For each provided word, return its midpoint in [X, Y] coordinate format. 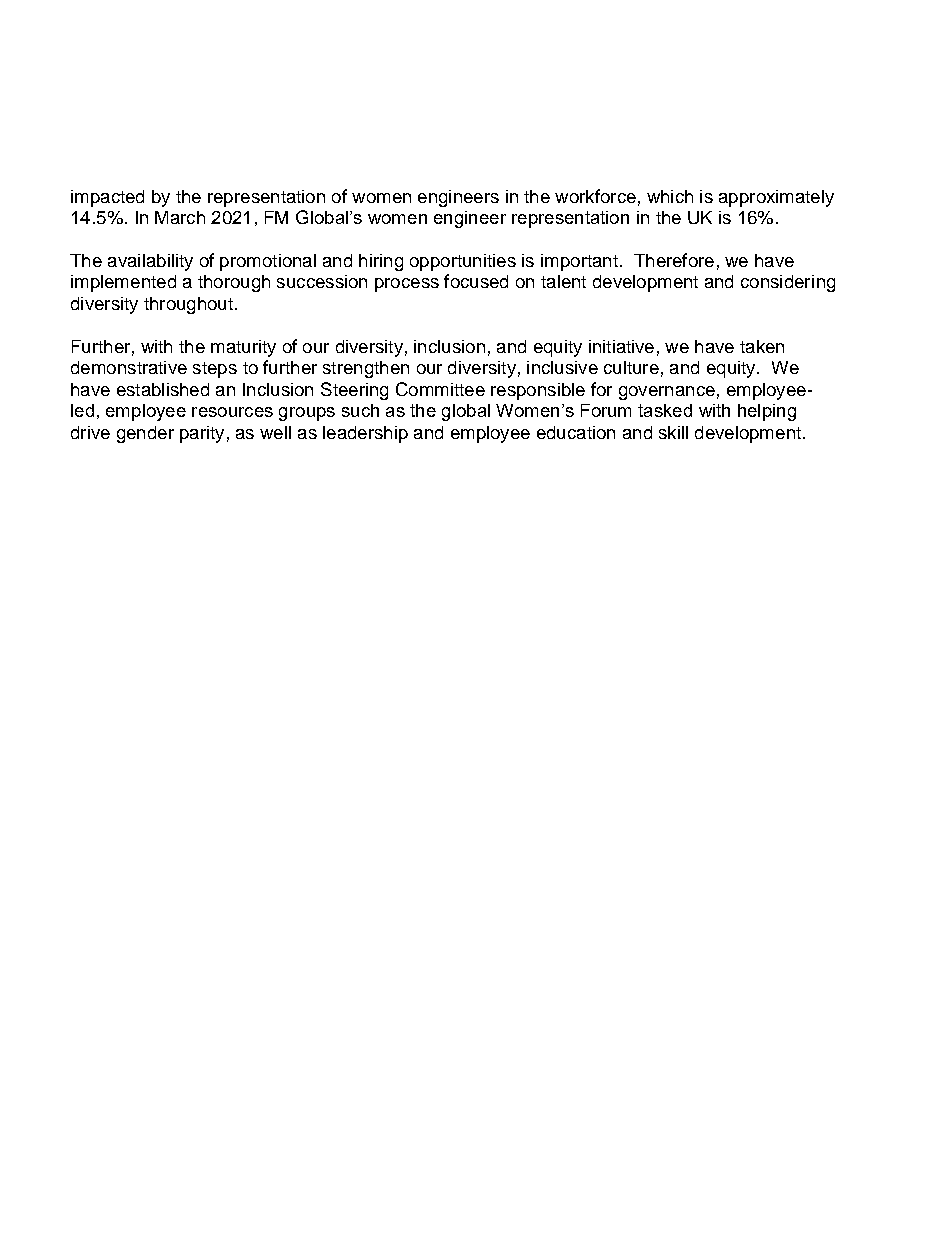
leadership [365, 434]
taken [762, 346]
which [670, 196]
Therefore [674, 260]
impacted [107, 198]
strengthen [366, 369]
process [407, 285]
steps [215, 370]
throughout [188, 305]
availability [150, 262]
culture [631, 367]
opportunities [463, 262]
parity [202, 434]
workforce [595, 196]
